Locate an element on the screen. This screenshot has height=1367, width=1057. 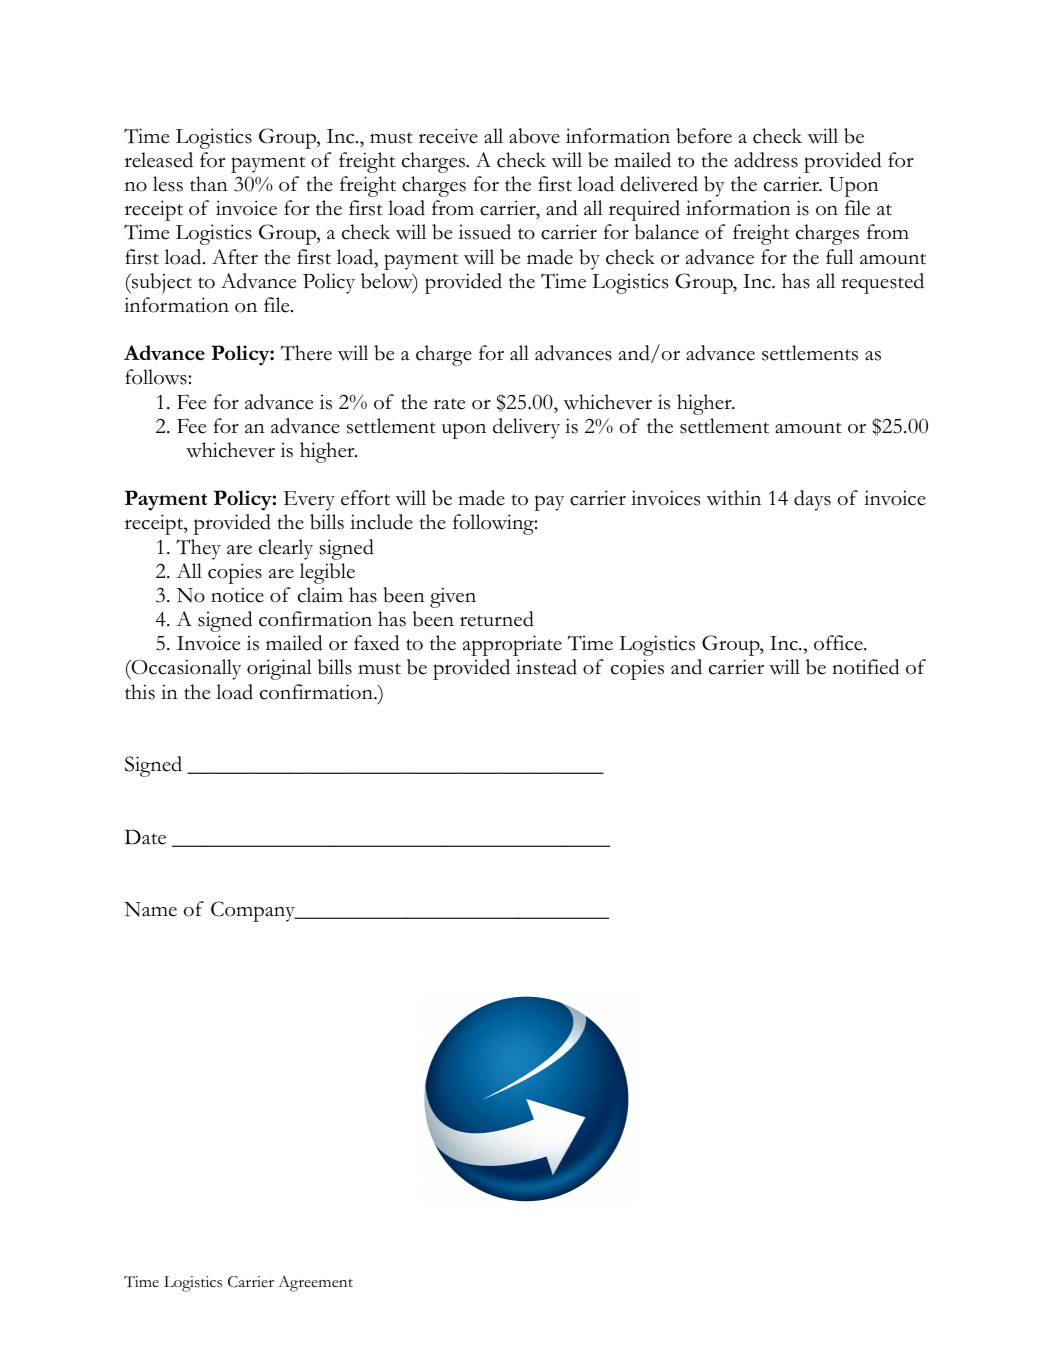
notified is located at coordinates (866, 667).
